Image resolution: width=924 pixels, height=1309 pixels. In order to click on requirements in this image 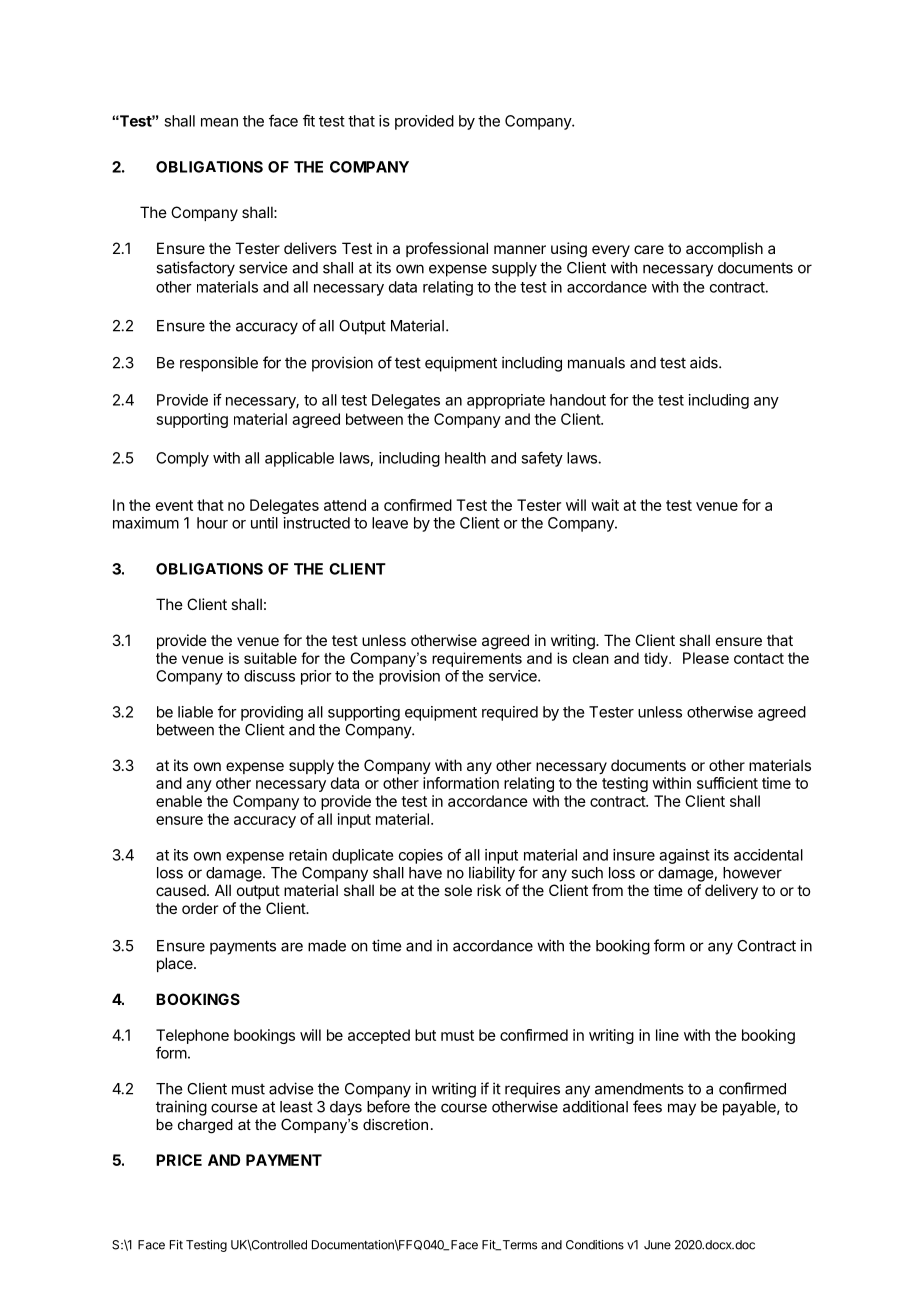, I will do `click(477, 659)`.
